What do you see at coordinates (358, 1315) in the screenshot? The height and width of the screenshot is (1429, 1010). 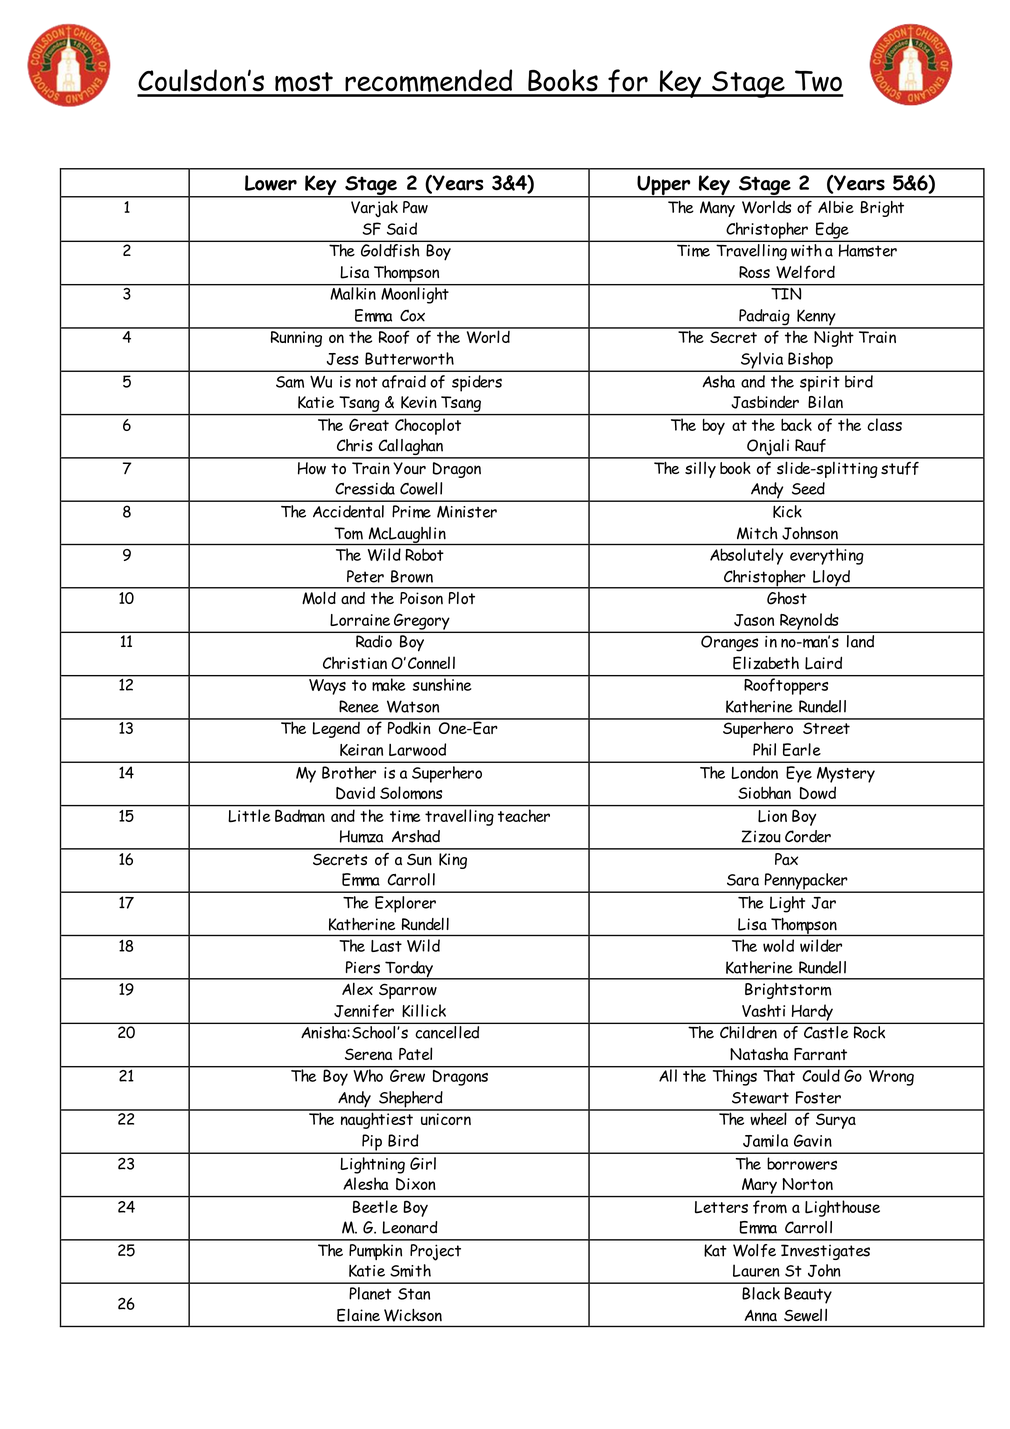 I see `Elaine` at bounding box center [358, 1315].
